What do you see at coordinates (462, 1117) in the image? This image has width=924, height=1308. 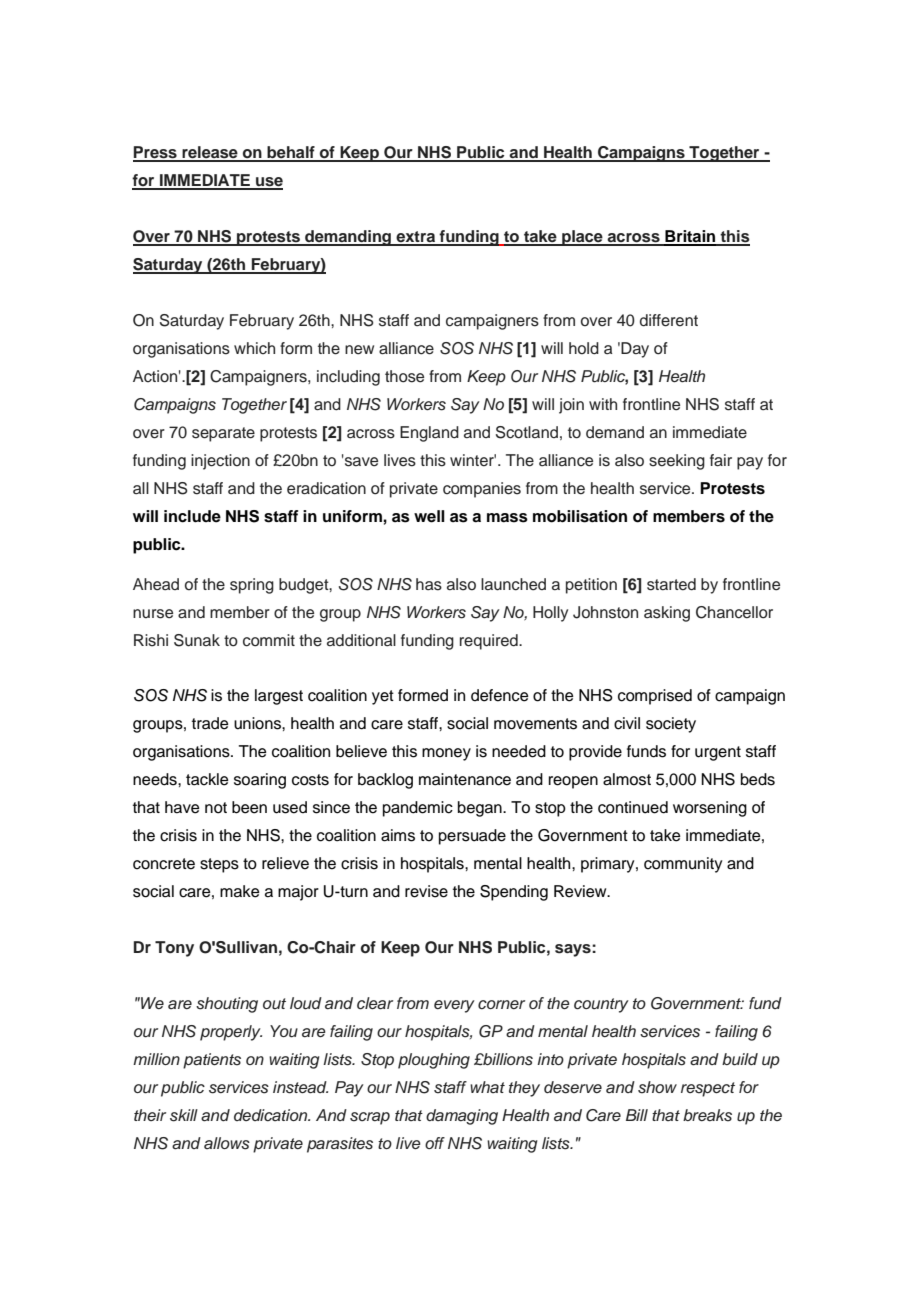 I see `damaging` at bounding box center [462, 1117].
